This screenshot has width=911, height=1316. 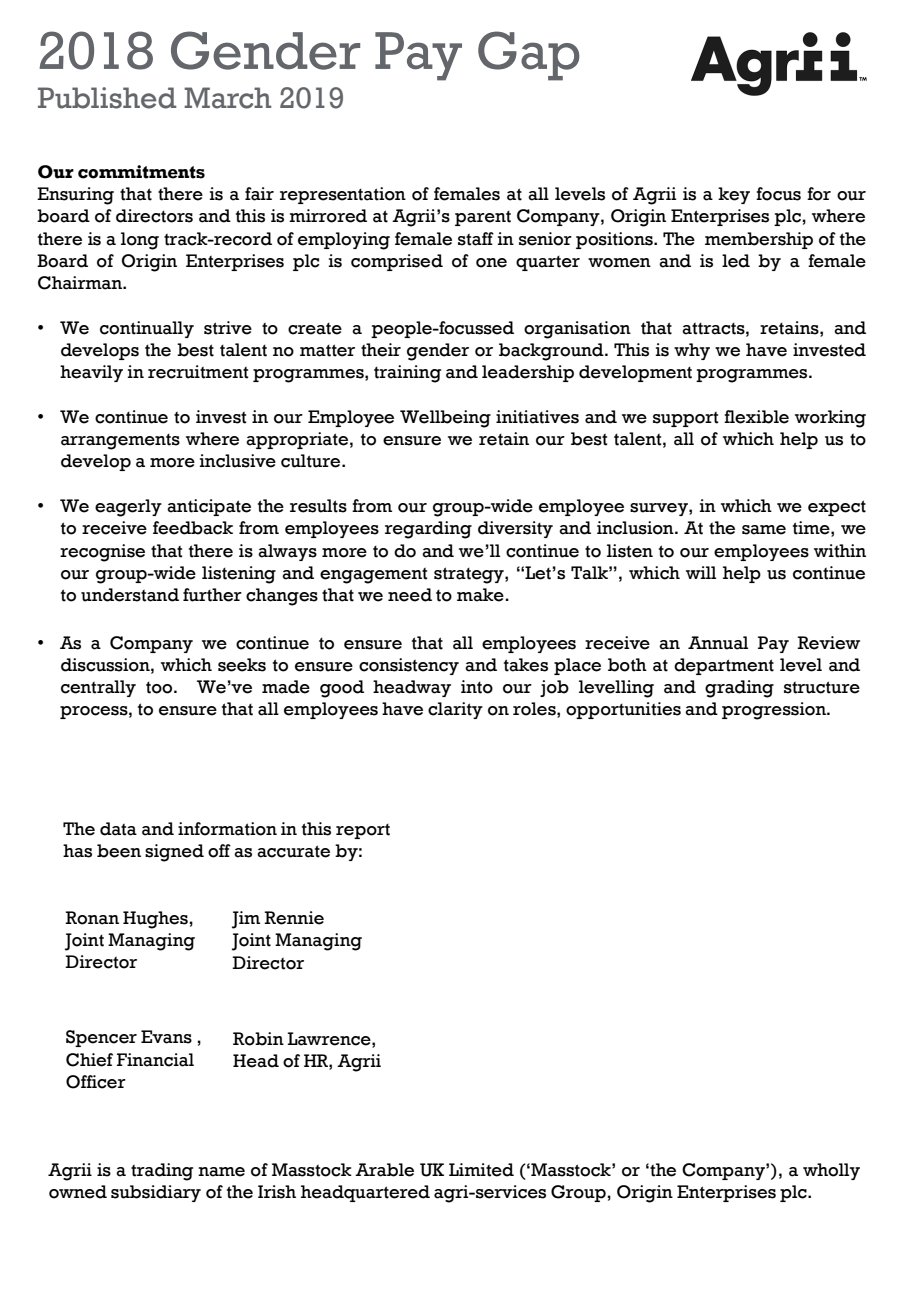 I want to click on key, so click(x=734, y=195).
